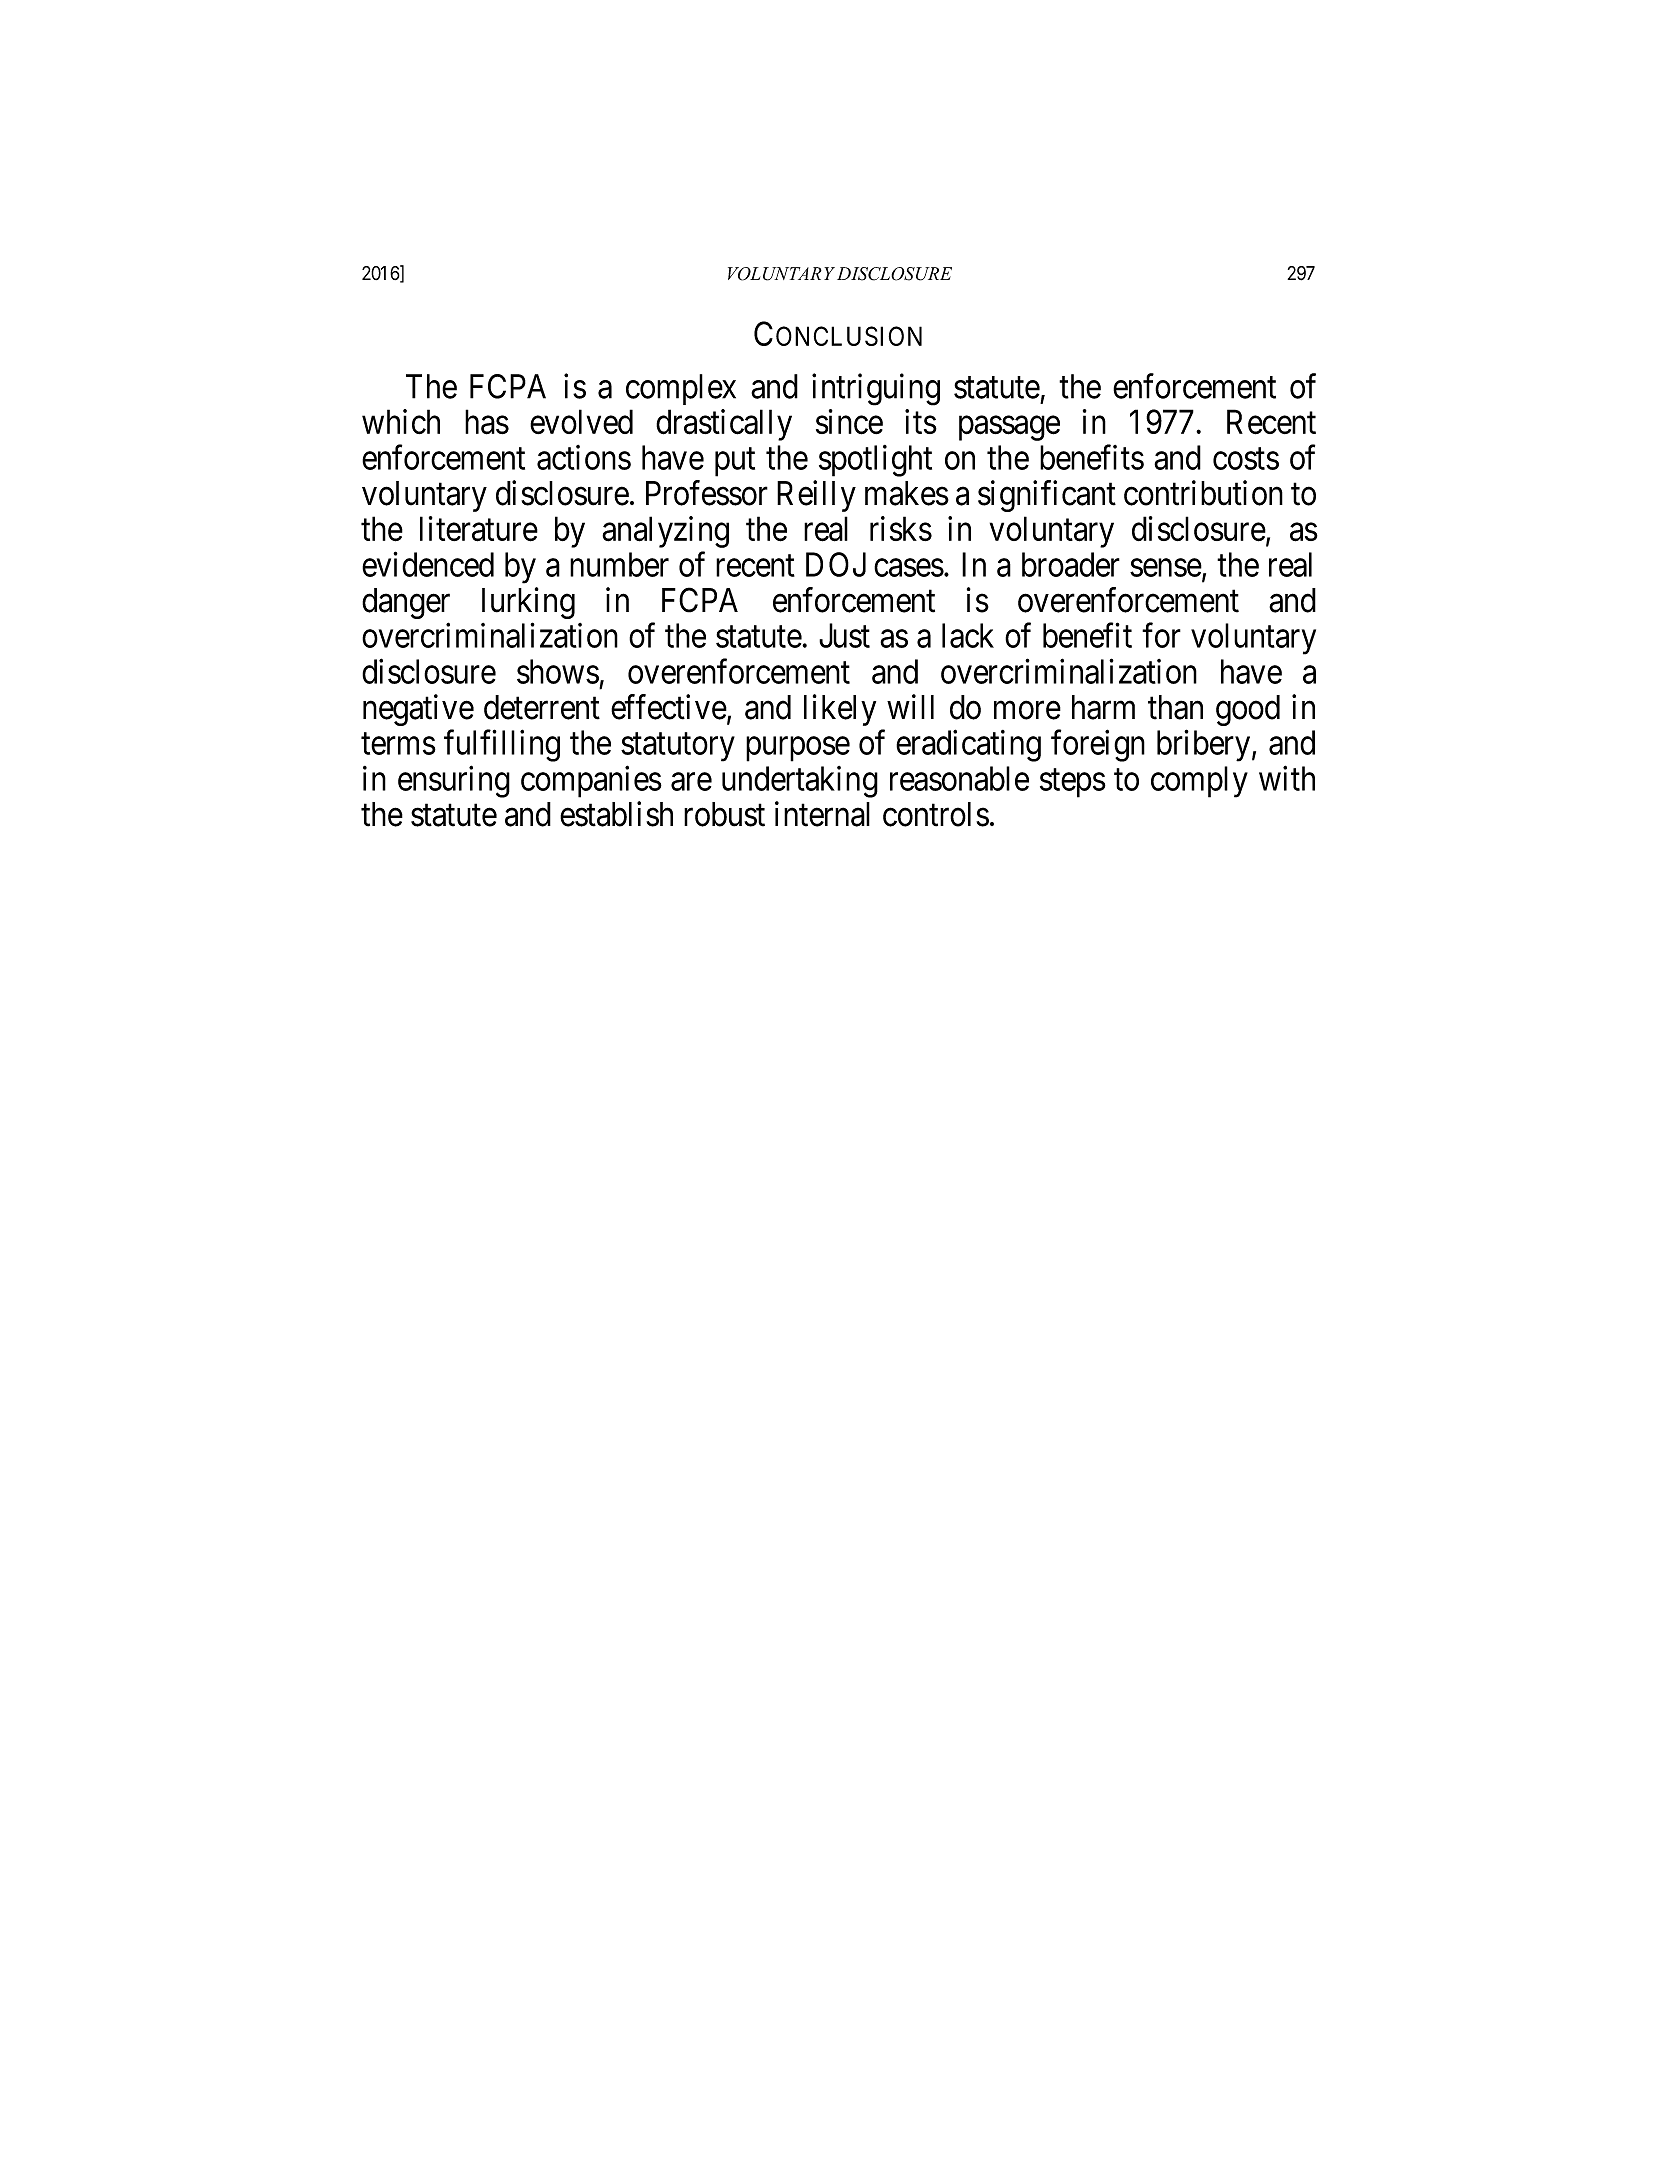 This screenshot has height=2172, width=1678. I want to click on than, so click(1175, 707).
